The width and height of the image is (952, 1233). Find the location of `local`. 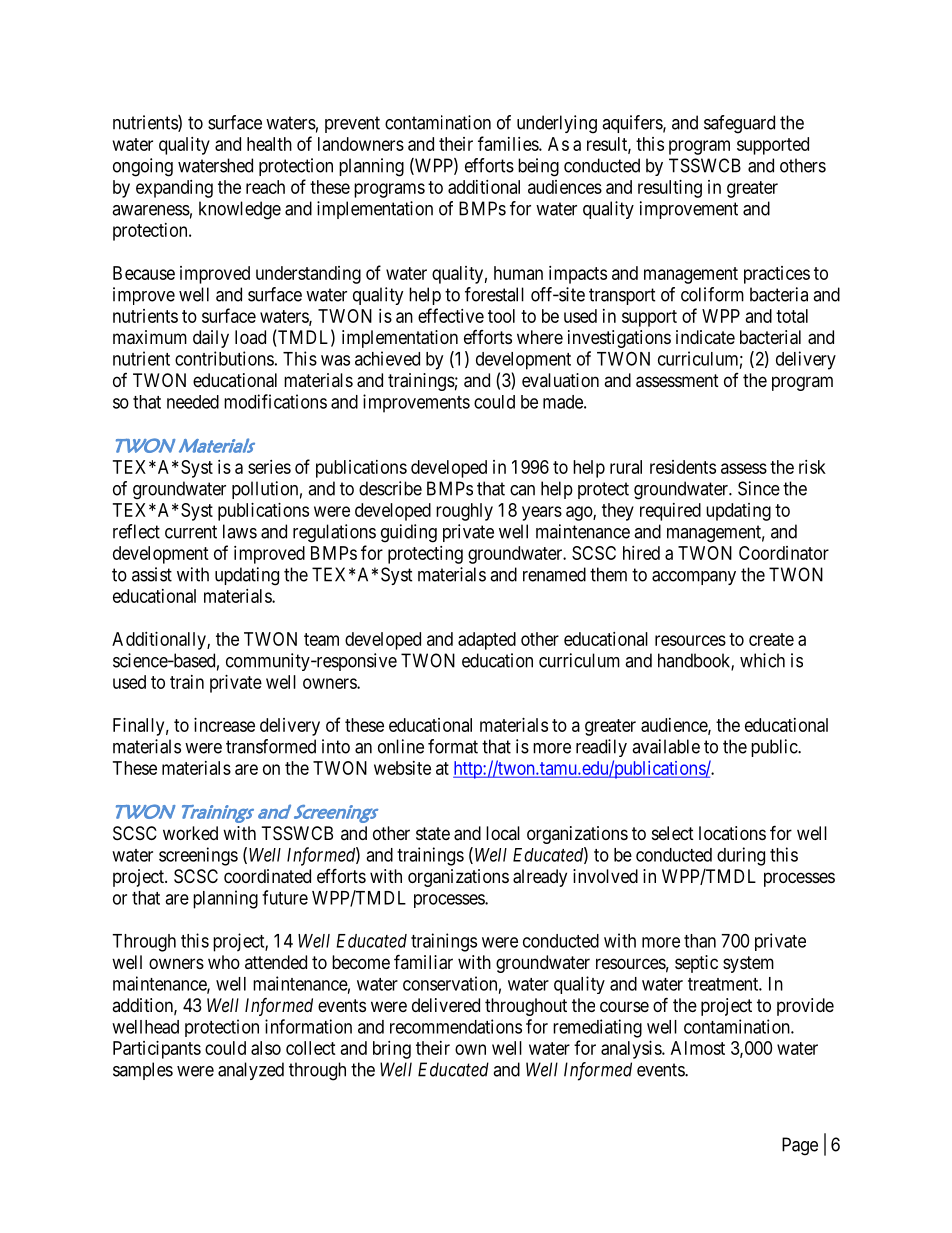

local is located at coordinates (503, 833).
